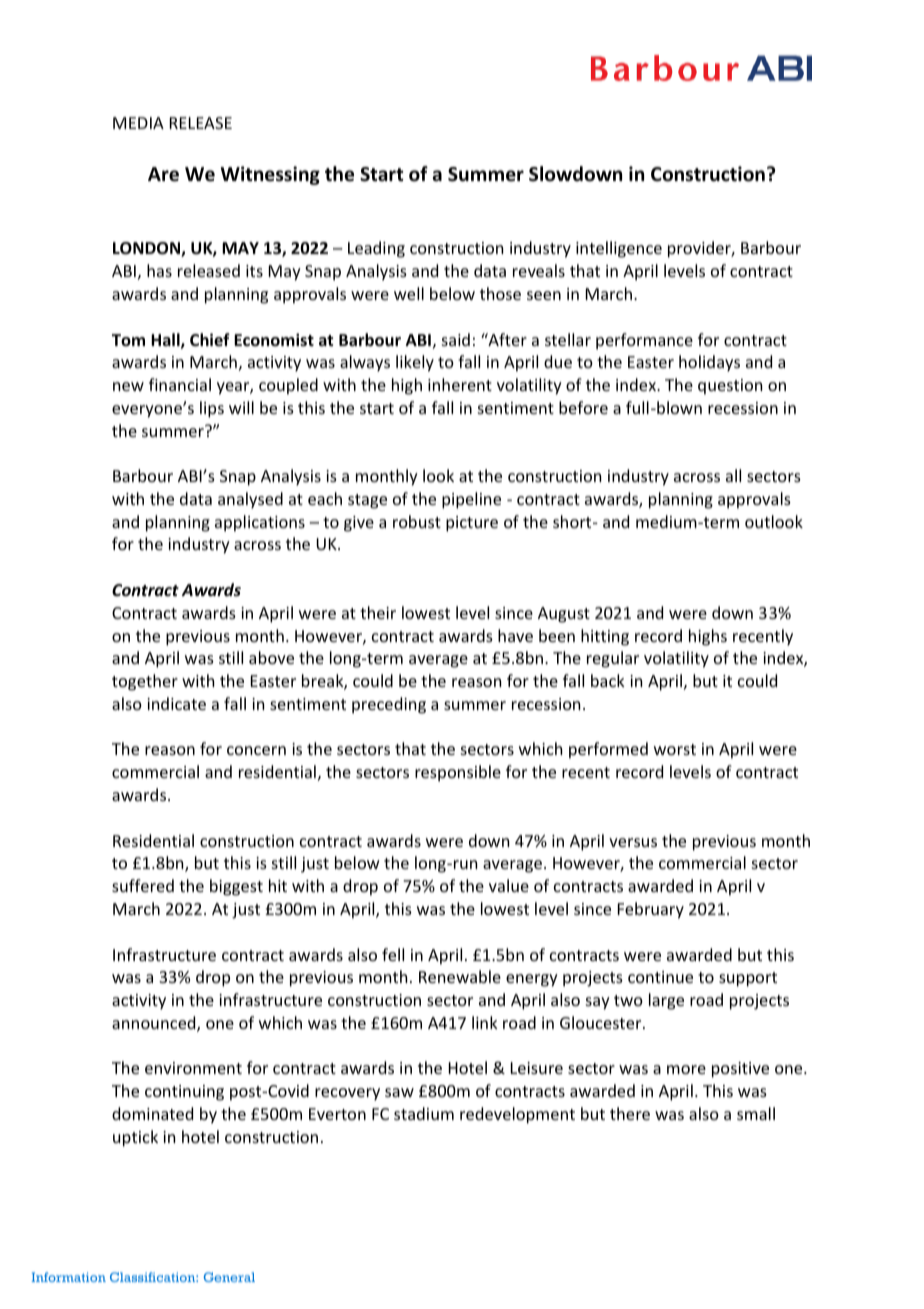  I want to click on likely, so click(415, 363).
